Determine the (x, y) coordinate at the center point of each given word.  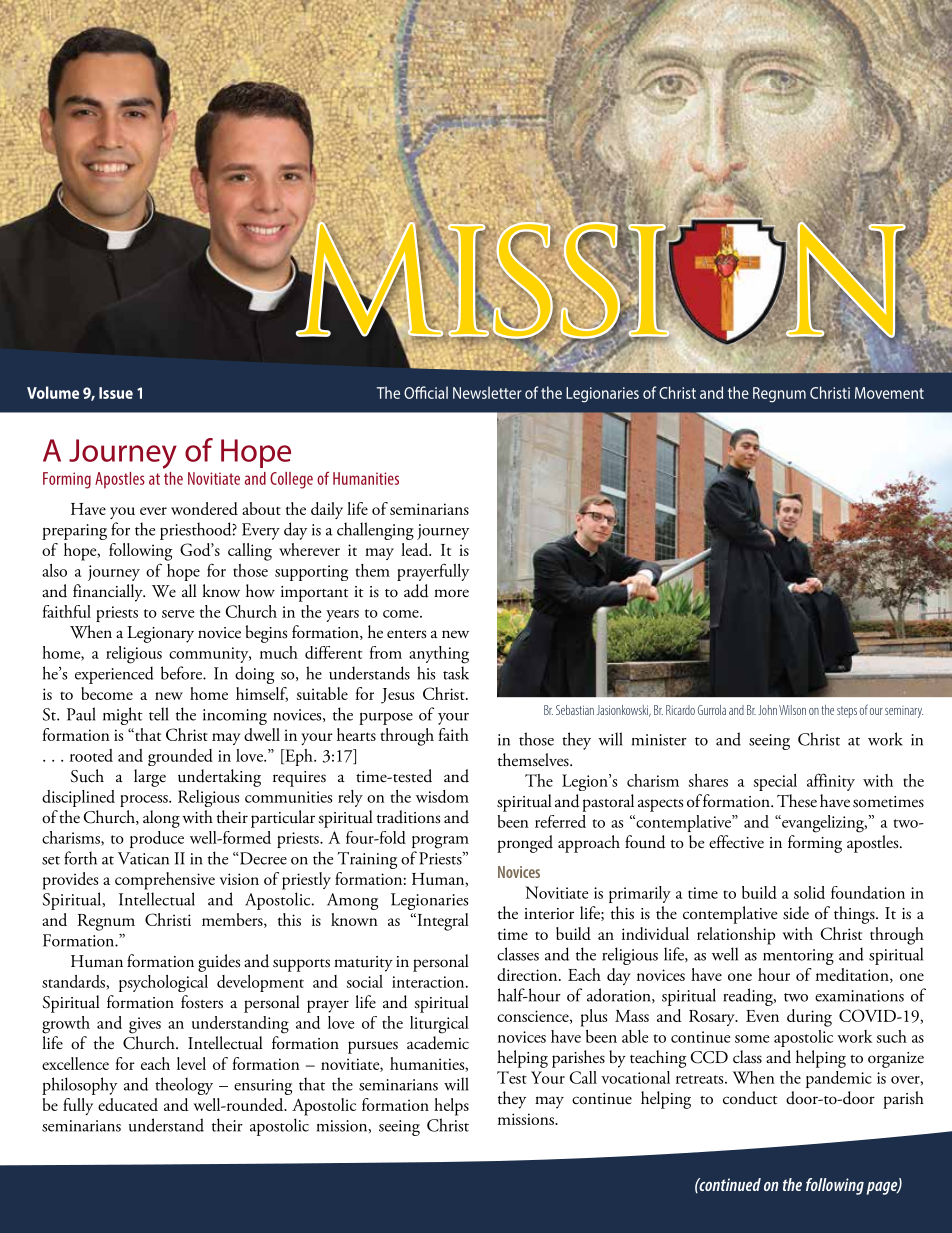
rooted (91, 755)
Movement (889, 393)
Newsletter (487, 392)
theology (184, 1086)
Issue (116, 393)
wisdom (442, 796)
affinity (831, 782)
